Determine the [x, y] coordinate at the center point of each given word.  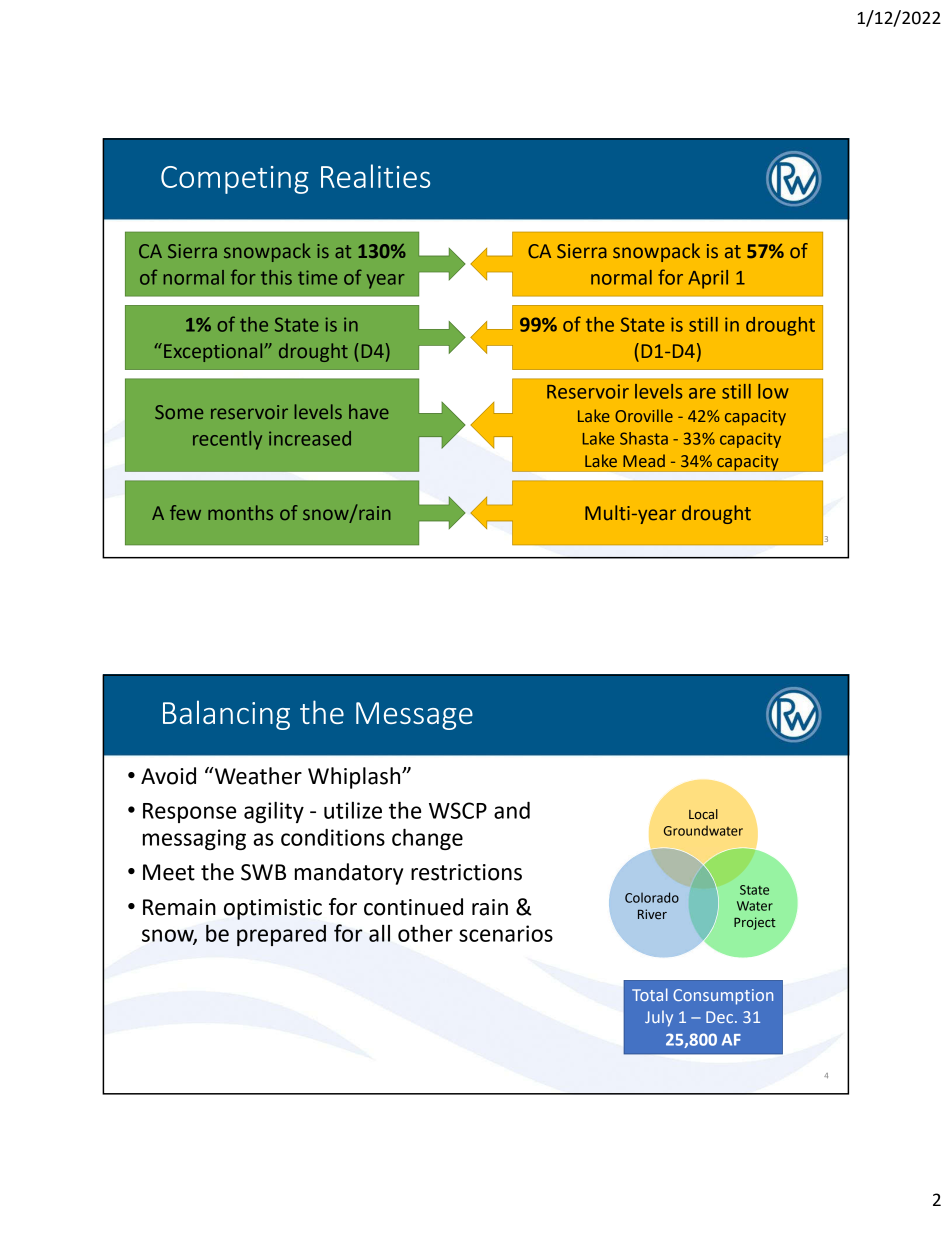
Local [703, 814]
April [708, 279]
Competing [235, 180]
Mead [644, 460]
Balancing [226, 715]
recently [227, 440]
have [369, 411]
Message [414, 716]
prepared [281, 935]
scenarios [506, 933]
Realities [375, 176]
